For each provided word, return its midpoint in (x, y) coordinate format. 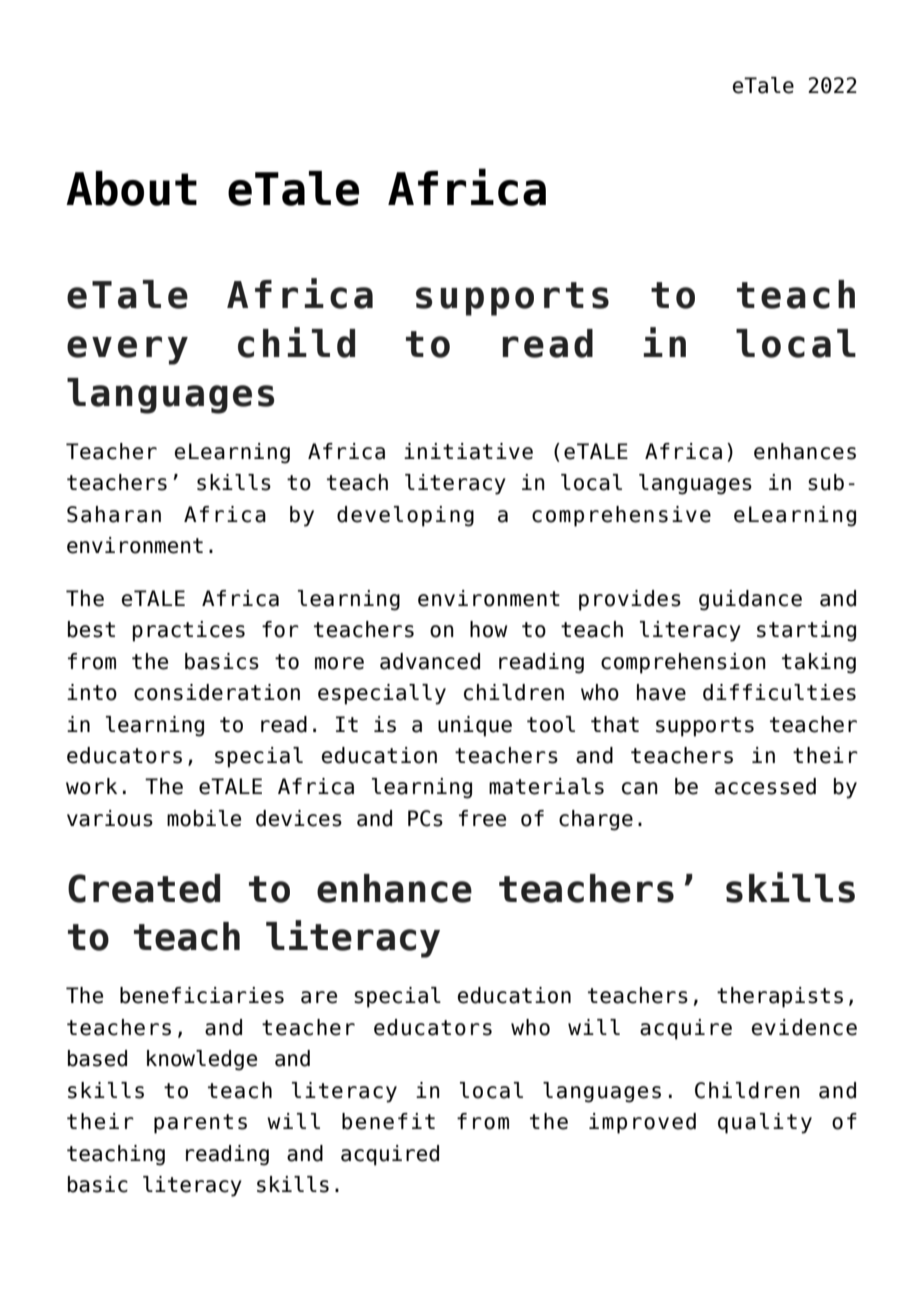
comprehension (683, 663)
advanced (430, 661)
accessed (765, 786)
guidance (750, 600)
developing (405, 516)
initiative (468, 451)
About (131, 188)
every (127, 350)
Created (144, 888)
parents (200, 1124)
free (482, 818)
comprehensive (621, 516)
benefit (388, 1121)
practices (189, 631)
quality (765, 1123)
